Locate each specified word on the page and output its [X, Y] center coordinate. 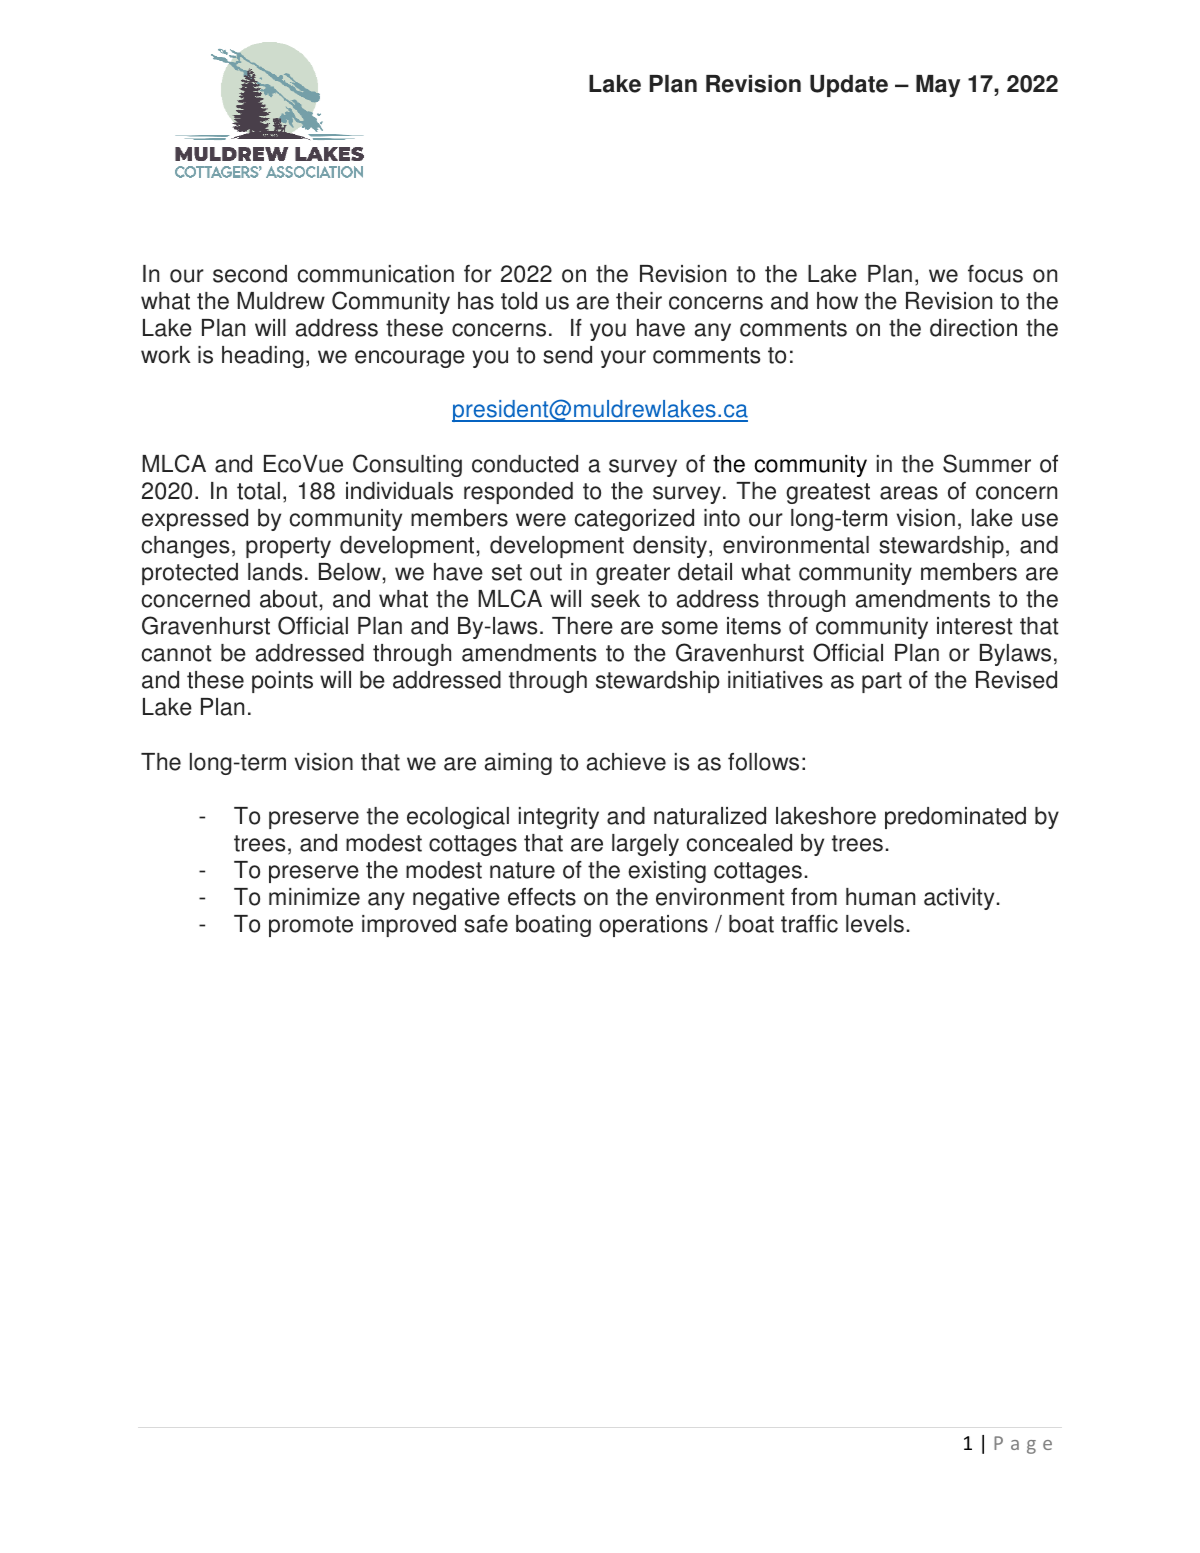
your [623, 359]
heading [263, 357]
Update [849, 86]
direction [973, 328]
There [582, 626]
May [938, 86]
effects [542, 897]
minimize [314, 897]
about [288, 599]
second [250, 274]
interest [974, 626]
